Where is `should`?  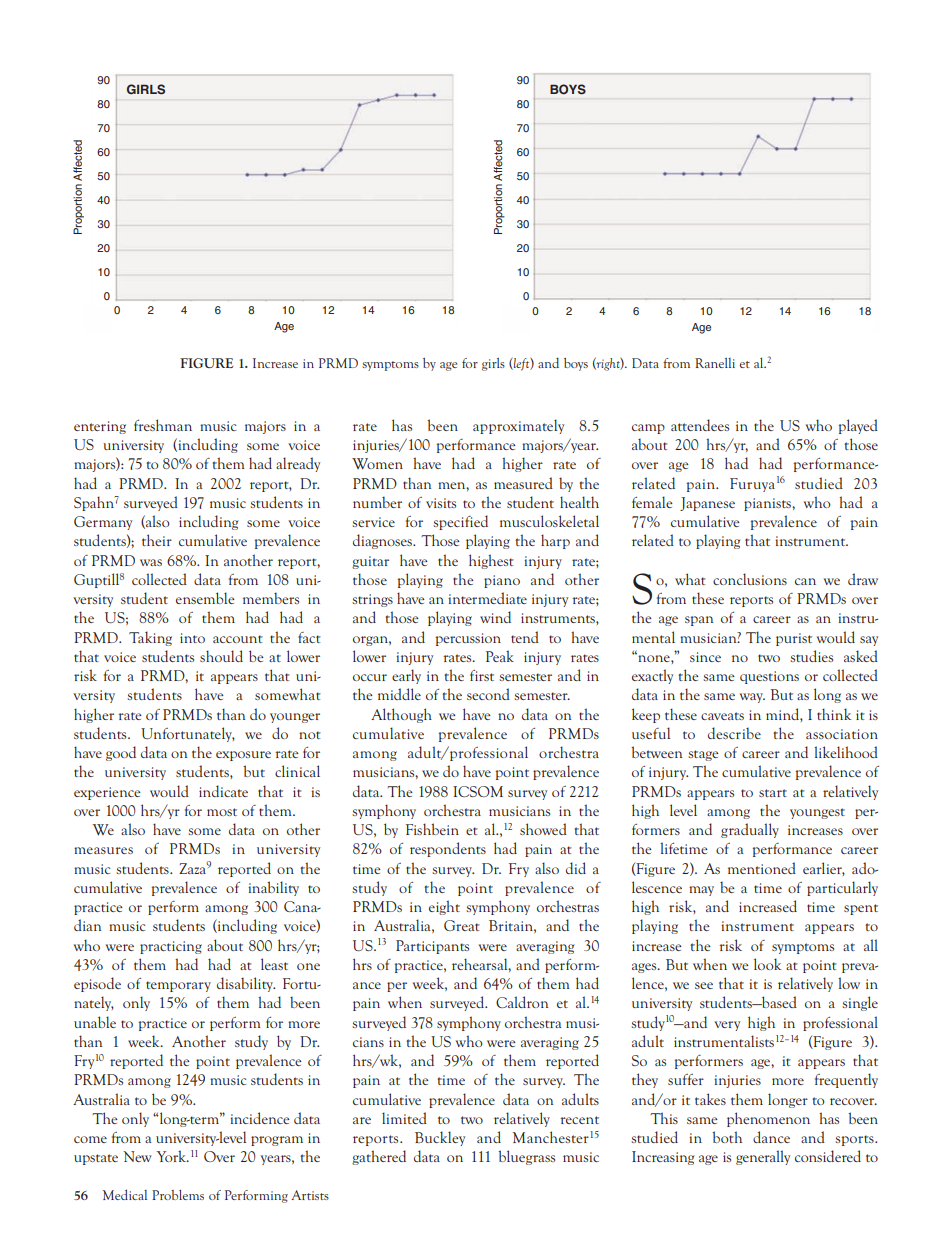 should is located at coordinates (221, 656).
